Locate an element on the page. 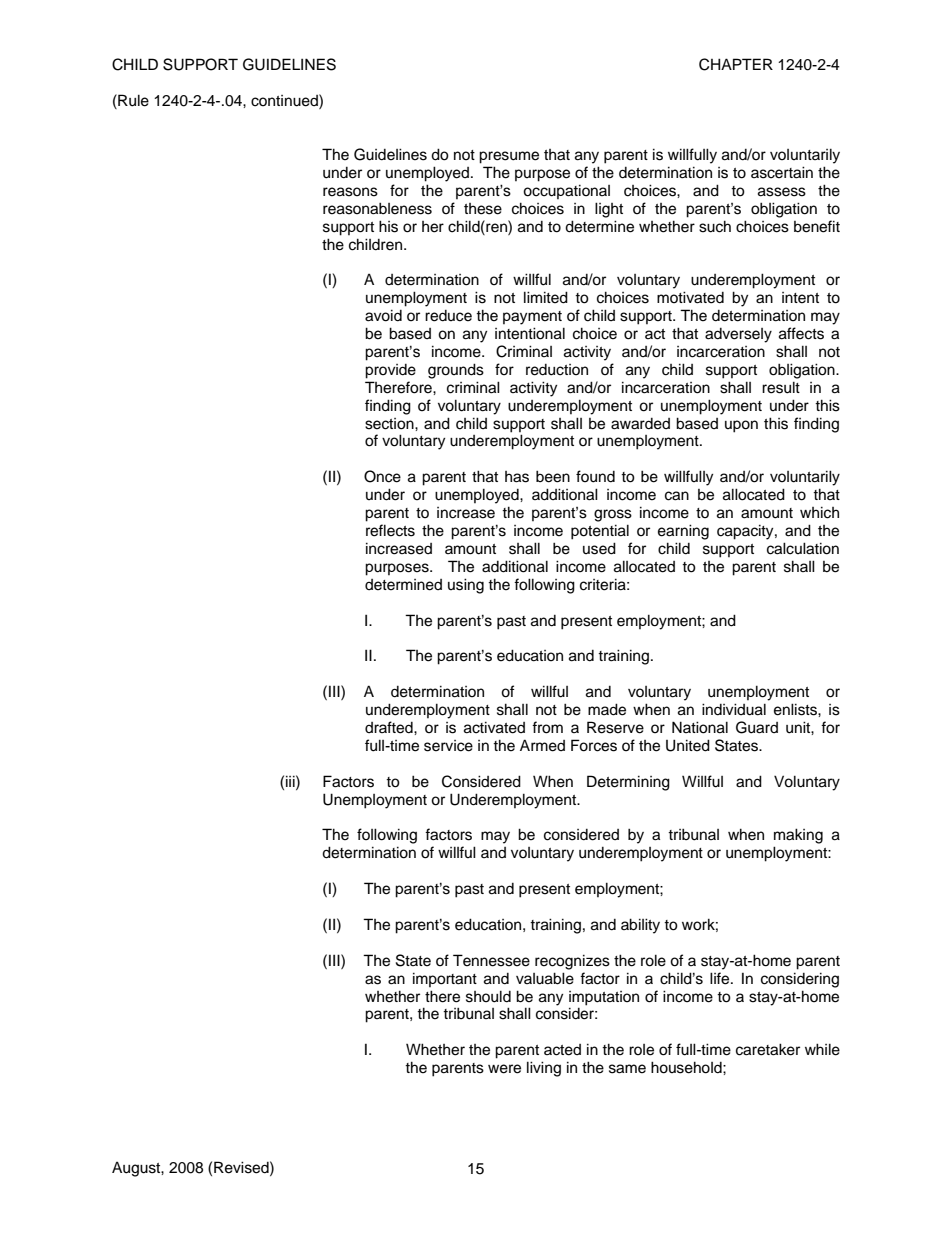  reasons is located at coordinates (350, 192).
